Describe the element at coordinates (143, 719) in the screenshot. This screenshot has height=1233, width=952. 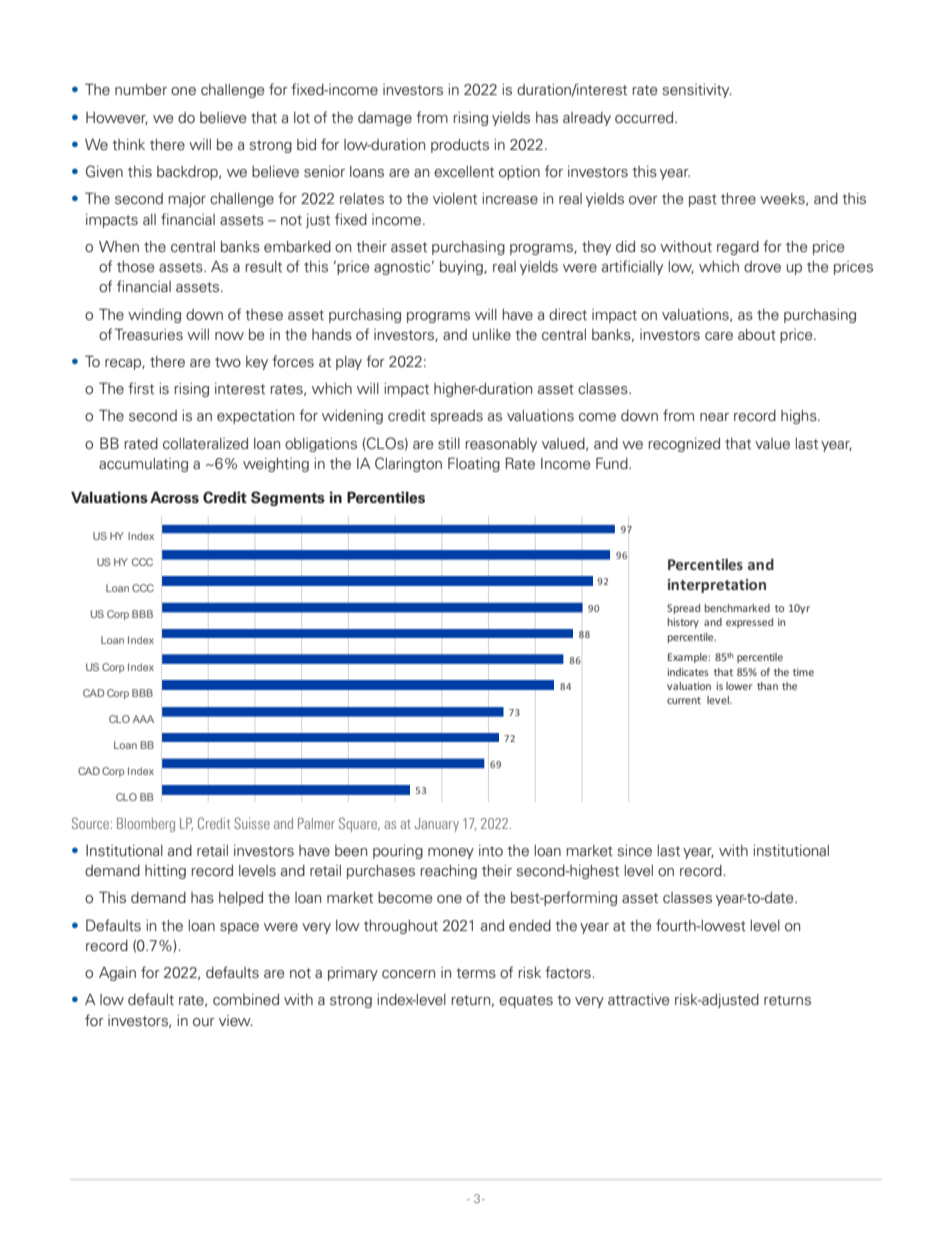
I see `AAA` at that location.
